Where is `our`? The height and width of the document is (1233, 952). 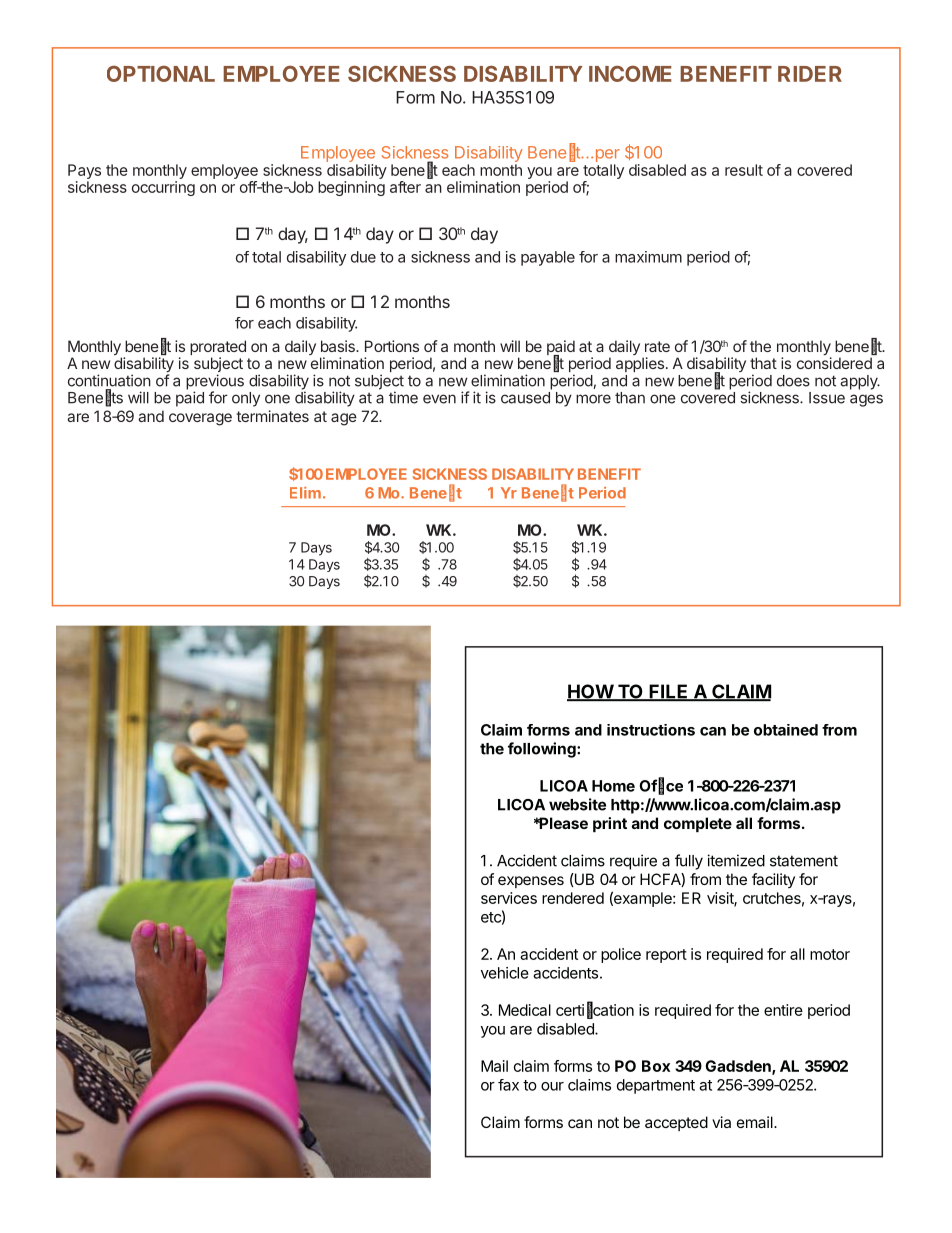 our is located at coordinates (552, 1086).
